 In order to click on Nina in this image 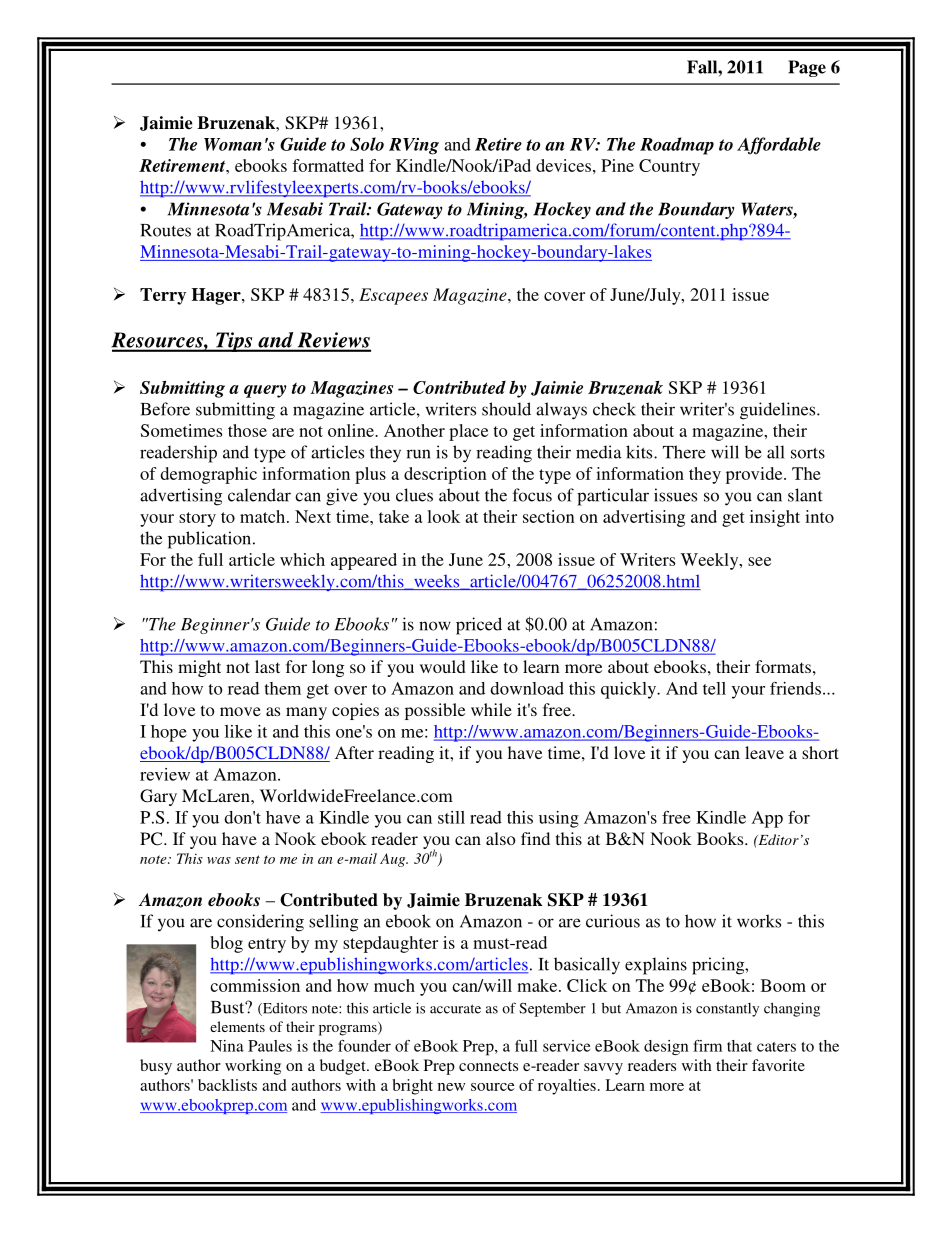, I will do `click(227, 1046)`.
